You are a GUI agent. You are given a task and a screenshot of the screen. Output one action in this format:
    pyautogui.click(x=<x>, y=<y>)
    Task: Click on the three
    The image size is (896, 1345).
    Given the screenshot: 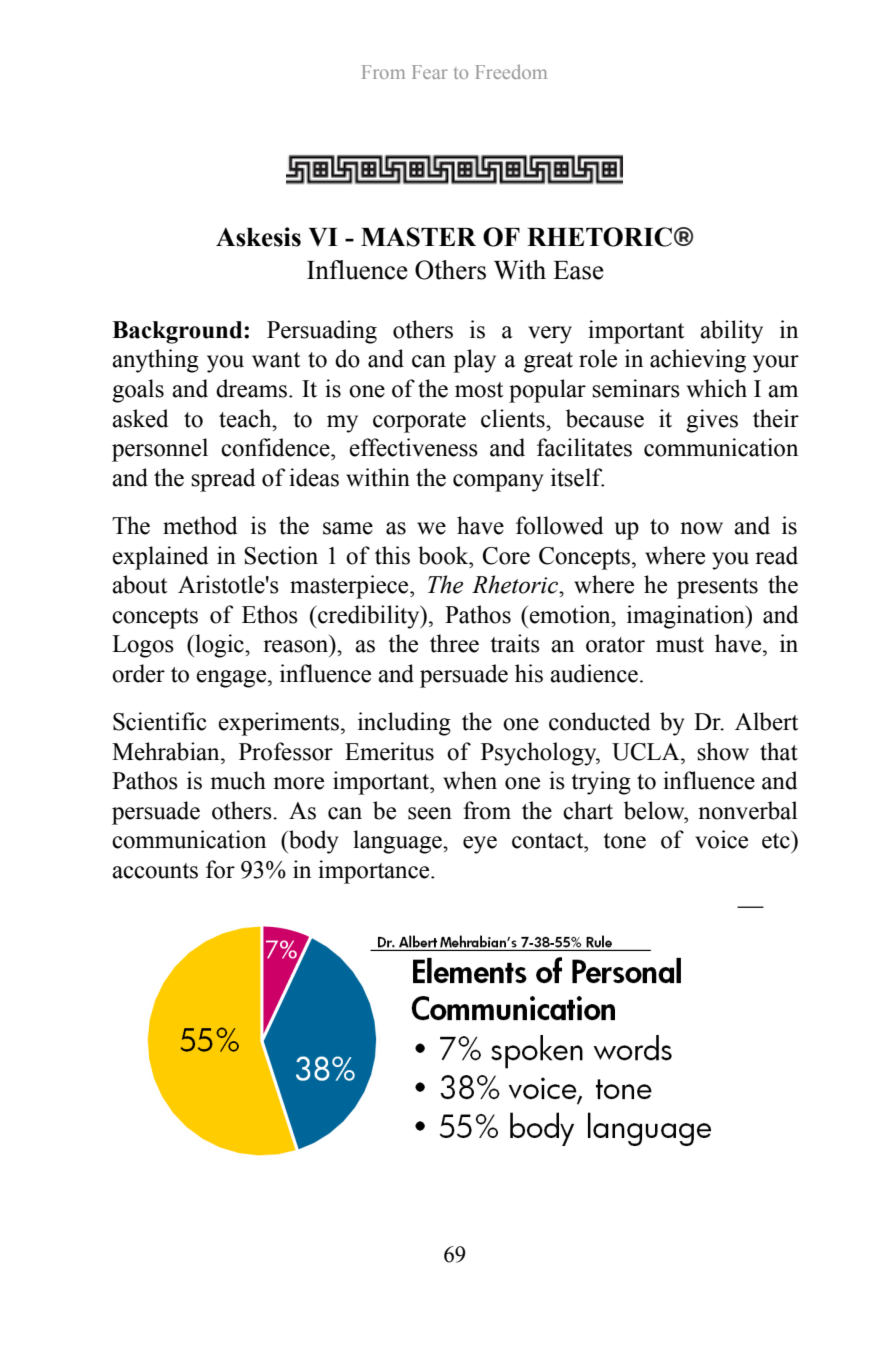 What is the action you would take?
    pyautogui.click(x=454, y=643)
